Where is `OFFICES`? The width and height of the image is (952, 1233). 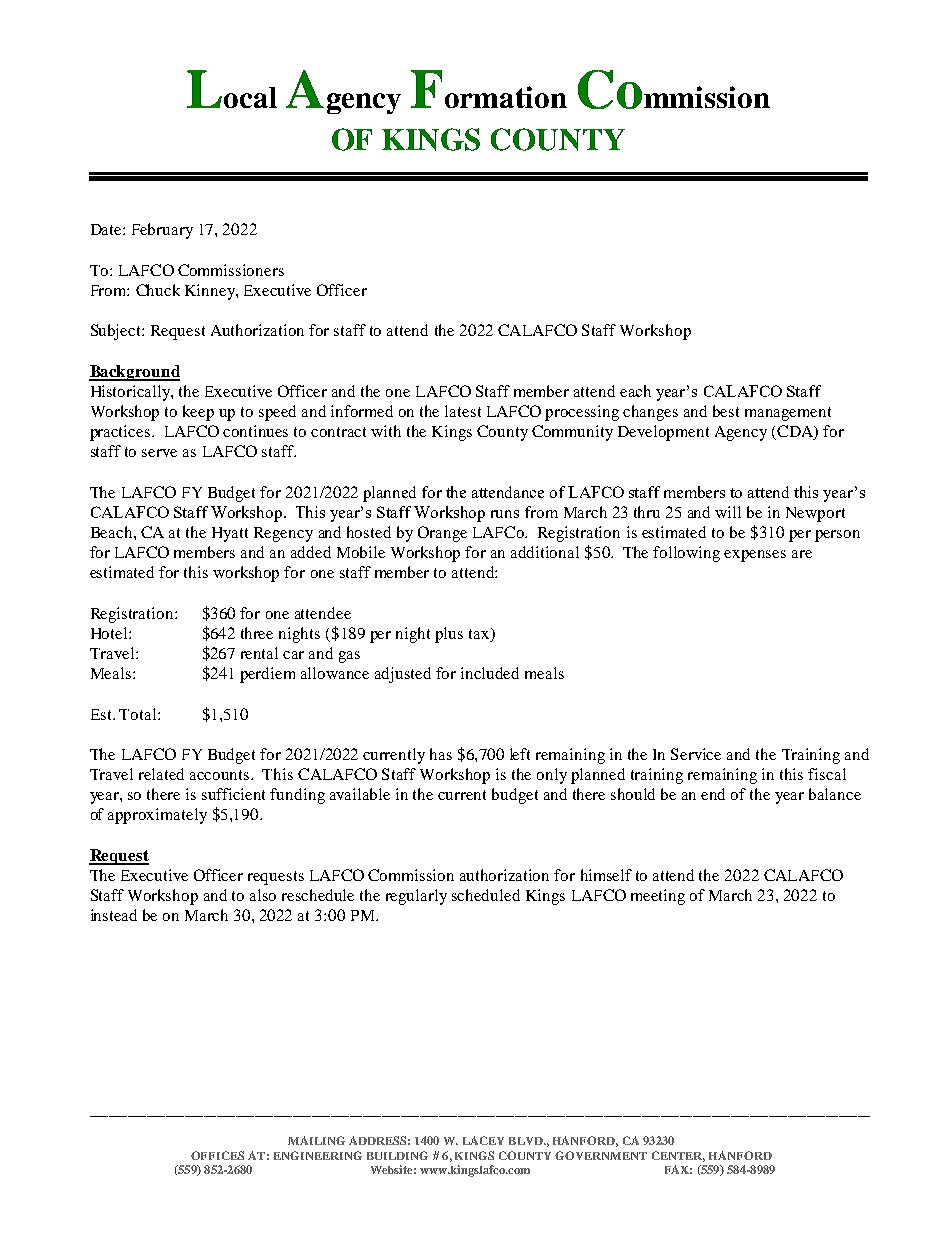
OFFICES is located at coordinates (217, 1155).
